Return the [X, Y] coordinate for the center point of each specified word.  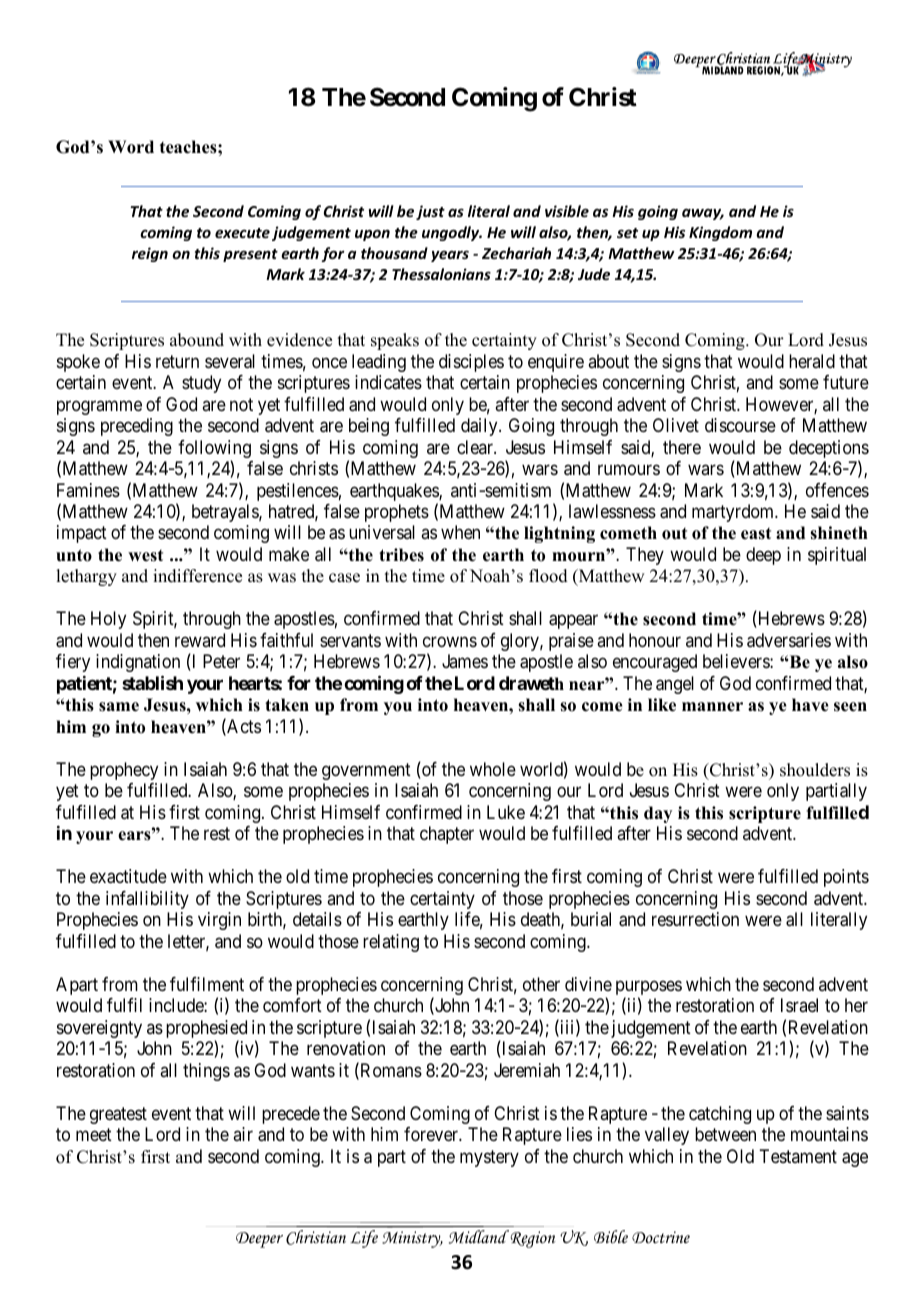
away [703, 214]
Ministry [412, 1239]
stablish [152, 682]
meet [94, 1135]
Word [131, 147]
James [465, 661]
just [430, 212]
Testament [798, 1156]
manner [712, 707]
